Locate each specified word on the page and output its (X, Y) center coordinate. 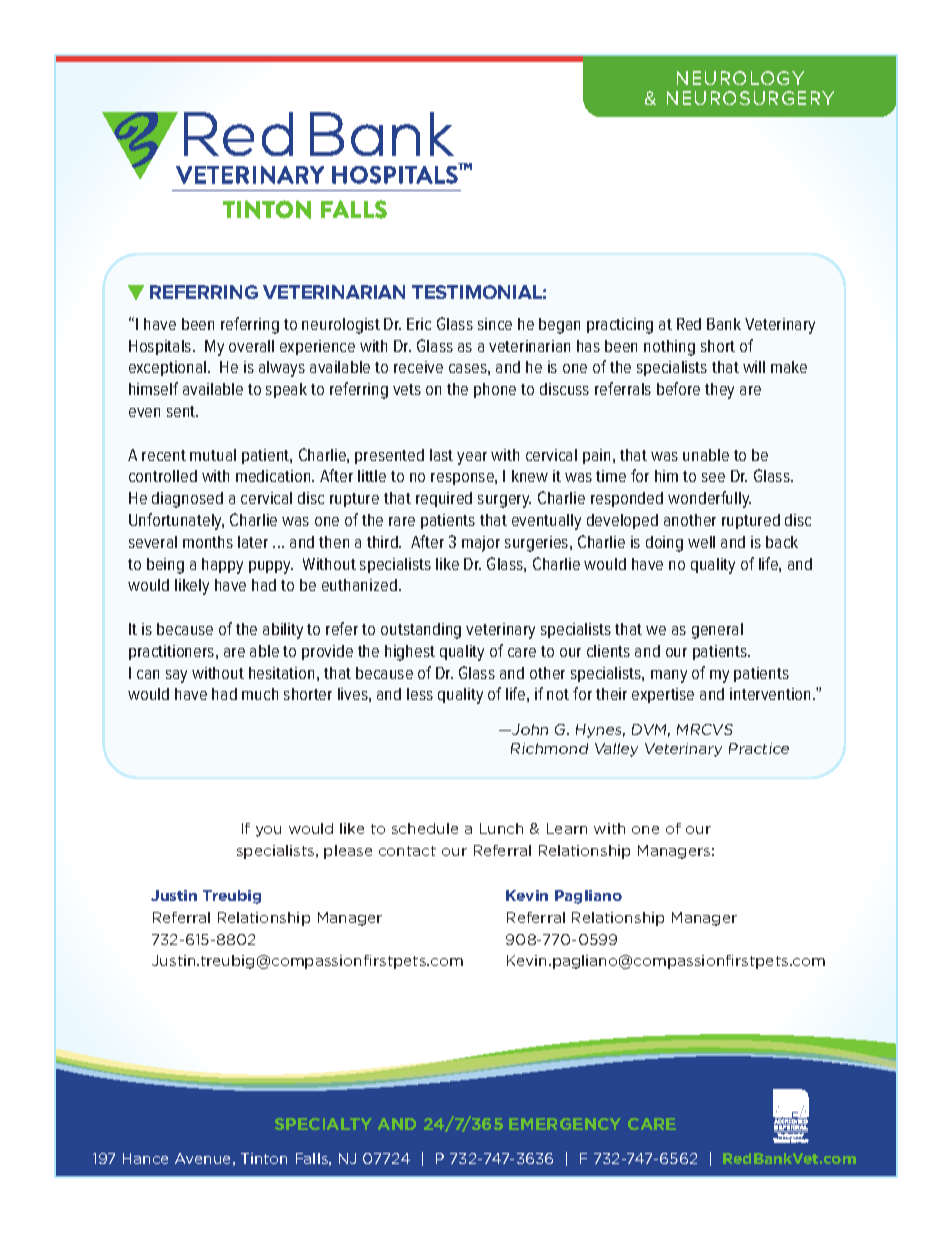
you (268, 831)
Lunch (501, 828)
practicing (620, 326)
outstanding (421, 631)
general (717, 631)
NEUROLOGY (740, 78)
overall (251, 346)
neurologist (341, 326)
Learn (567, 828)
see (713, 477)
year (472, 458)
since (495, 324)
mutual (213, 455)
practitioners (173, 652)
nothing (669, 348)
